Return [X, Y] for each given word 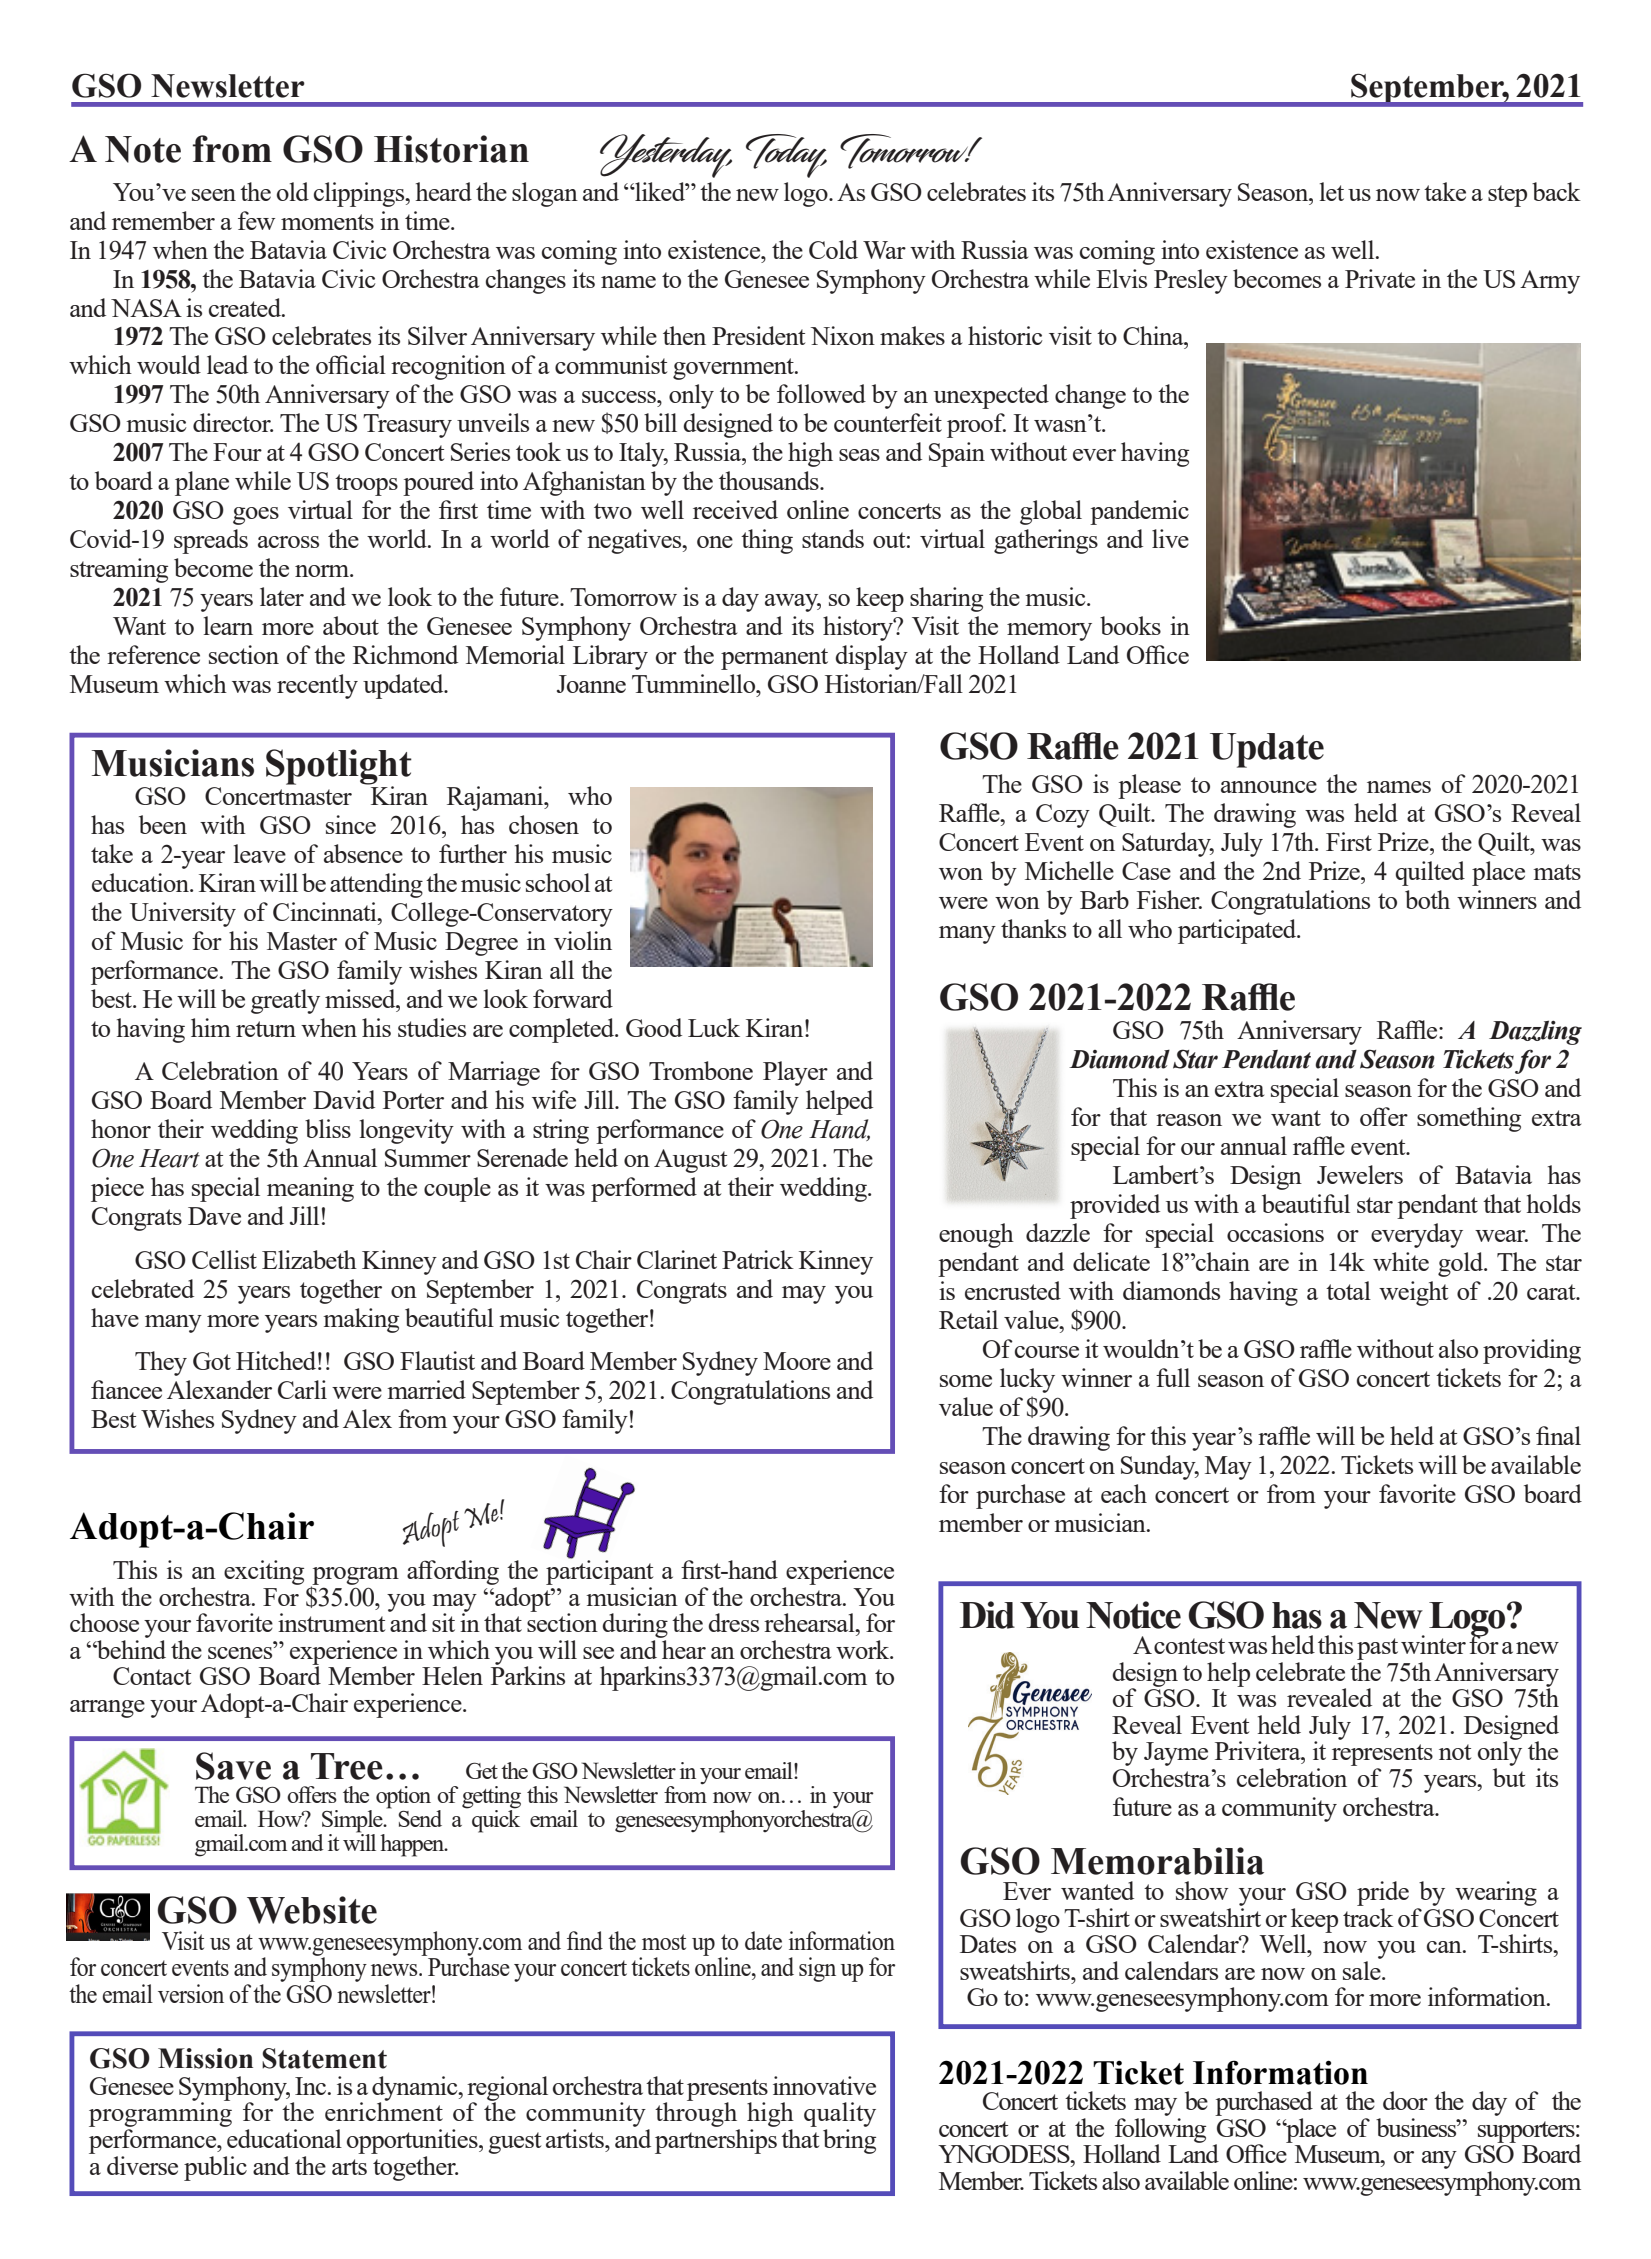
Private [1380, 278]
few [256, 220]
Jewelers [1360, 1174]
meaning [310, 1189]
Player [795, 1073]
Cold [833, 249]
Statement [324, 2058]
